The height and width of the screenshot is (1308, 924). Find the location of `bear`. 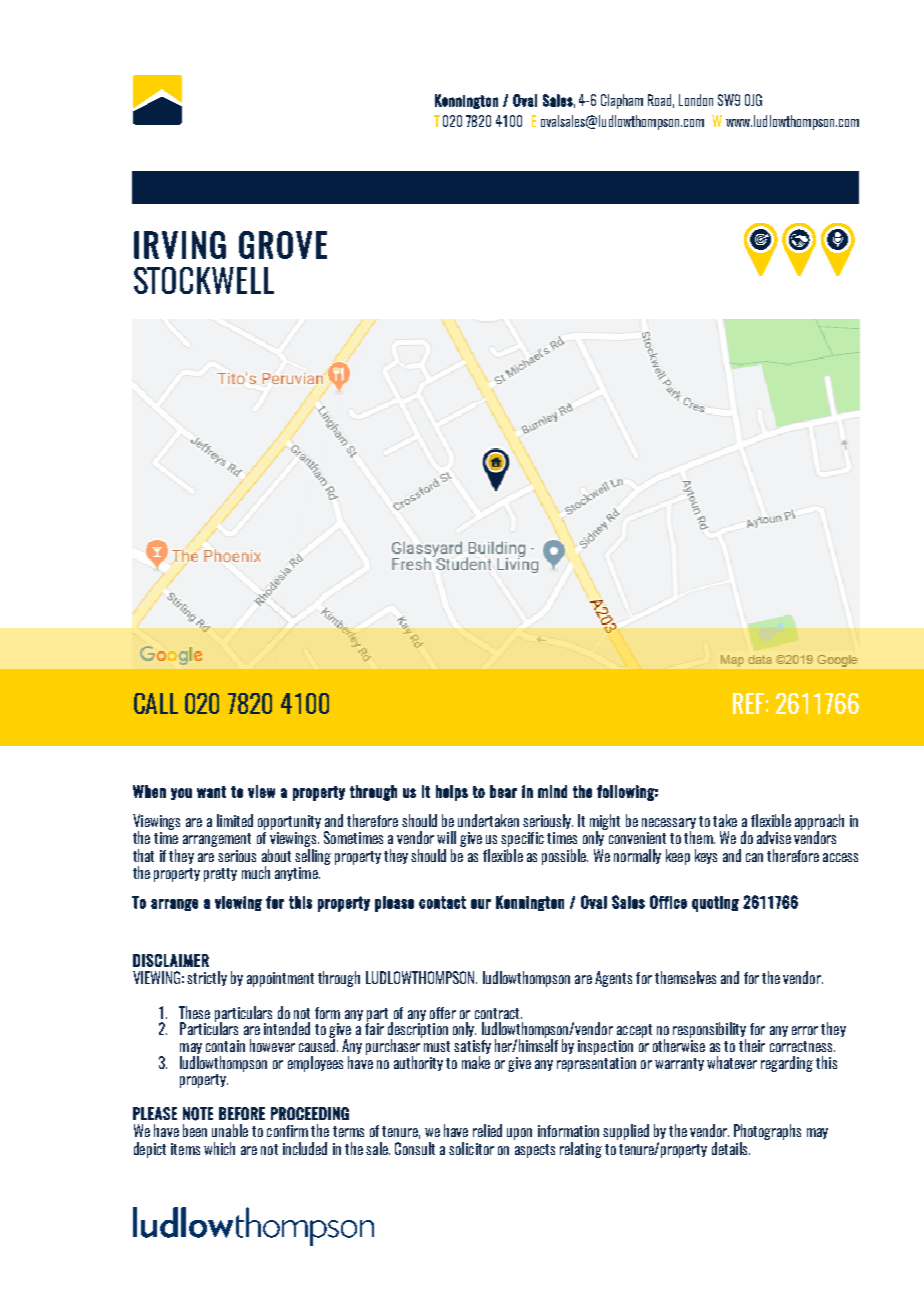

bear is located at coordinates (503, 791).
